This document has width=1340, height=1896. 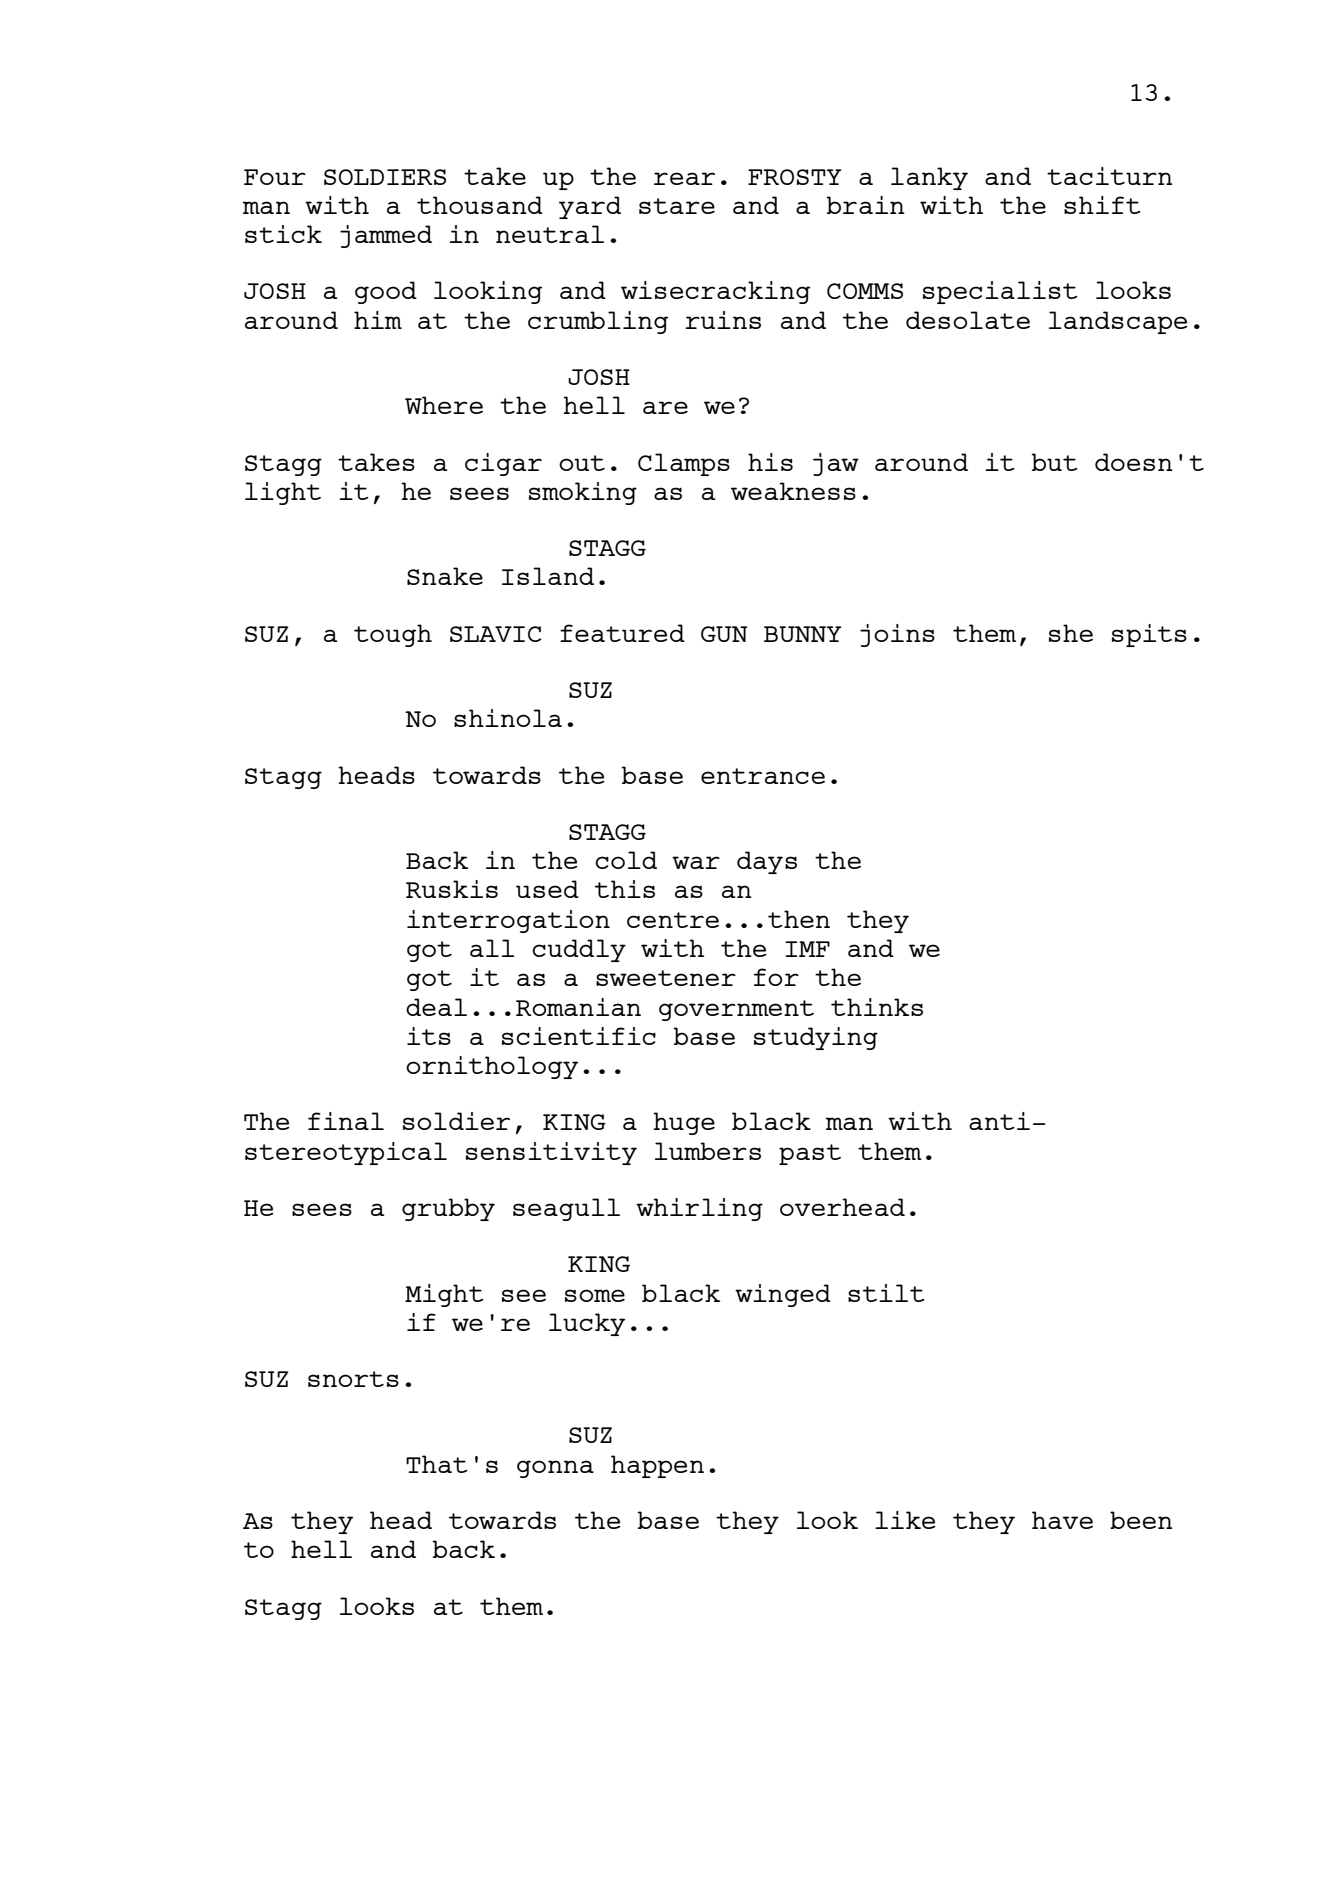 I want to click on final, so click(x=346, y=1121).
